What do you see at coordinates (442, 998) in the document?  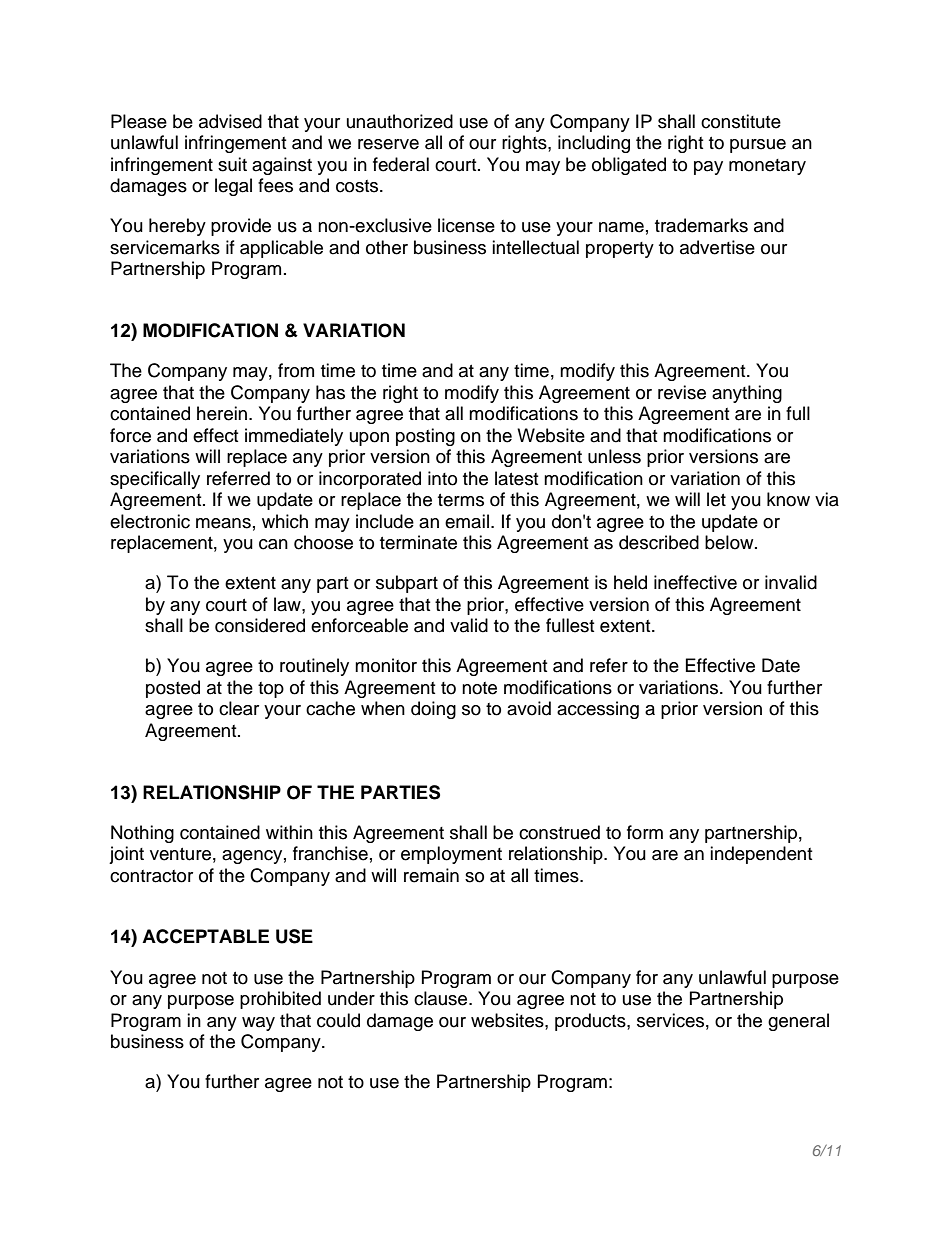 I see `clause` at bounding box center [442, 998].
